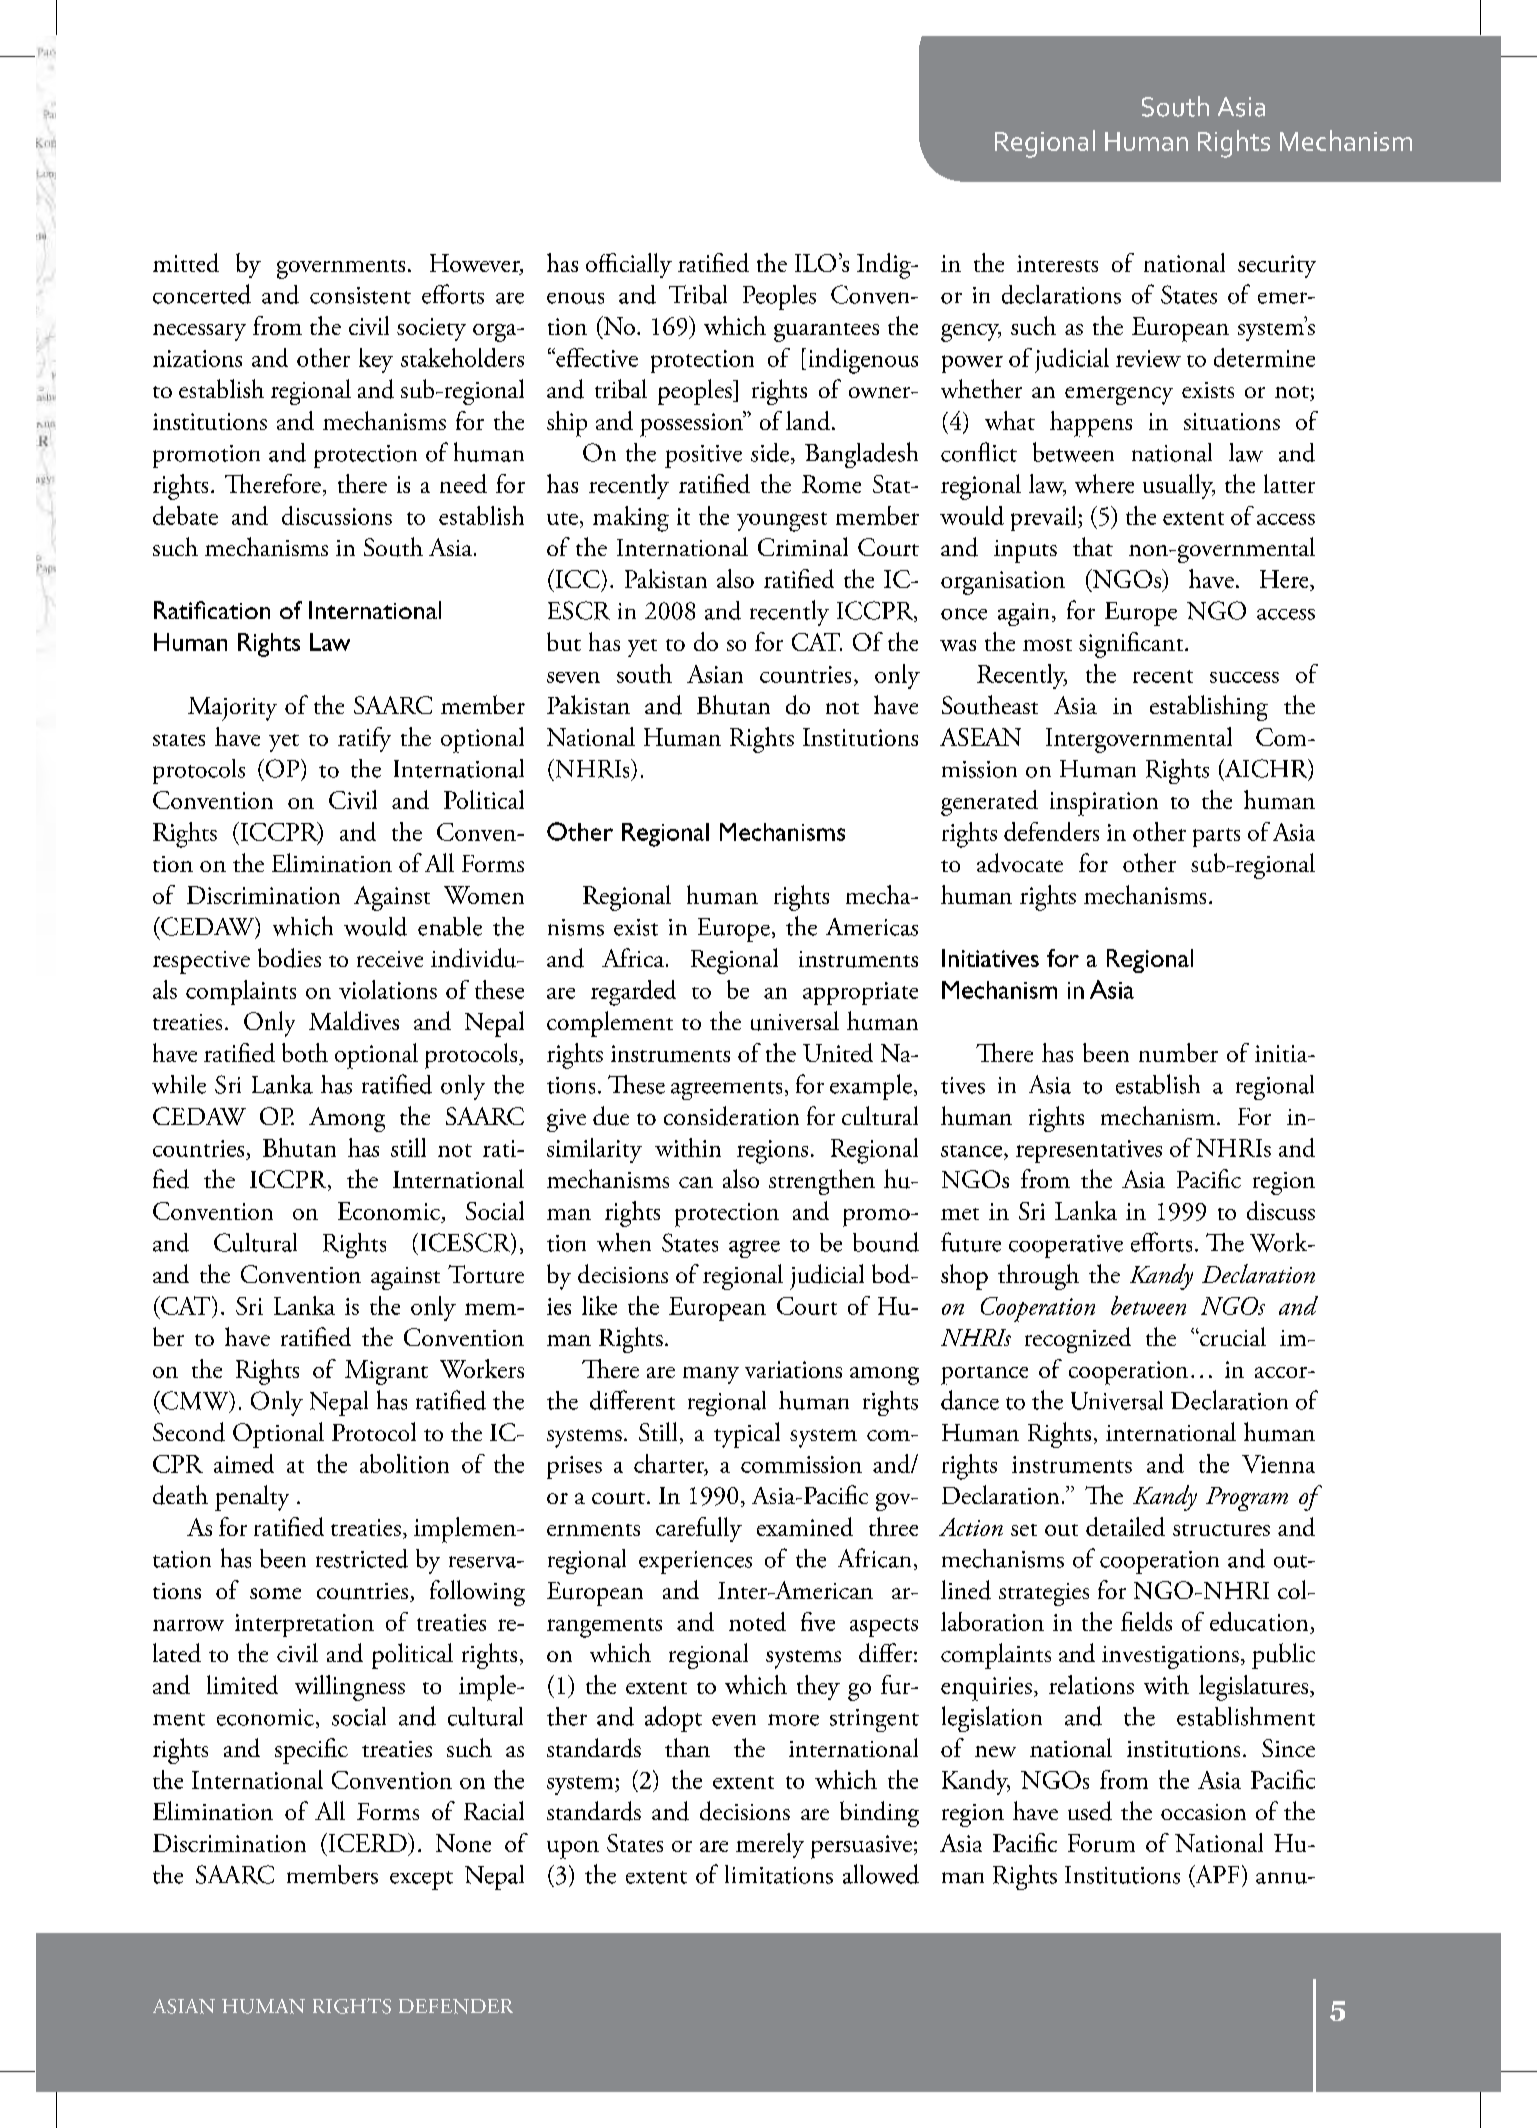 This screenshot has width=1537, height=2128. Describe the element at coordinates (711, 1375) in the screenshot. I see `many` at that location.
